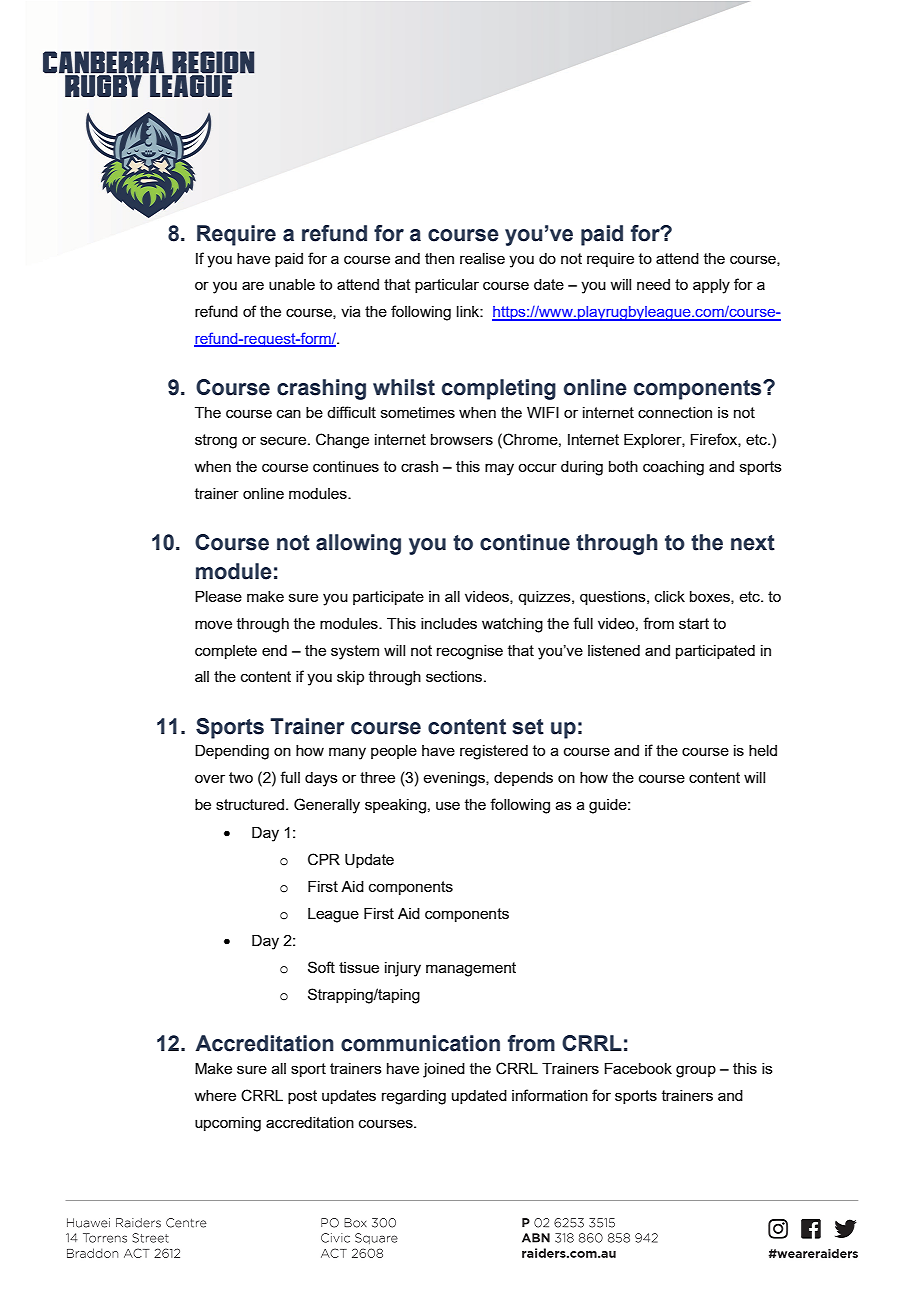 The height and width of the image is (1309, 924). Describe the element at coordinates (482, 258) in the image. I see `realise` at that location.
